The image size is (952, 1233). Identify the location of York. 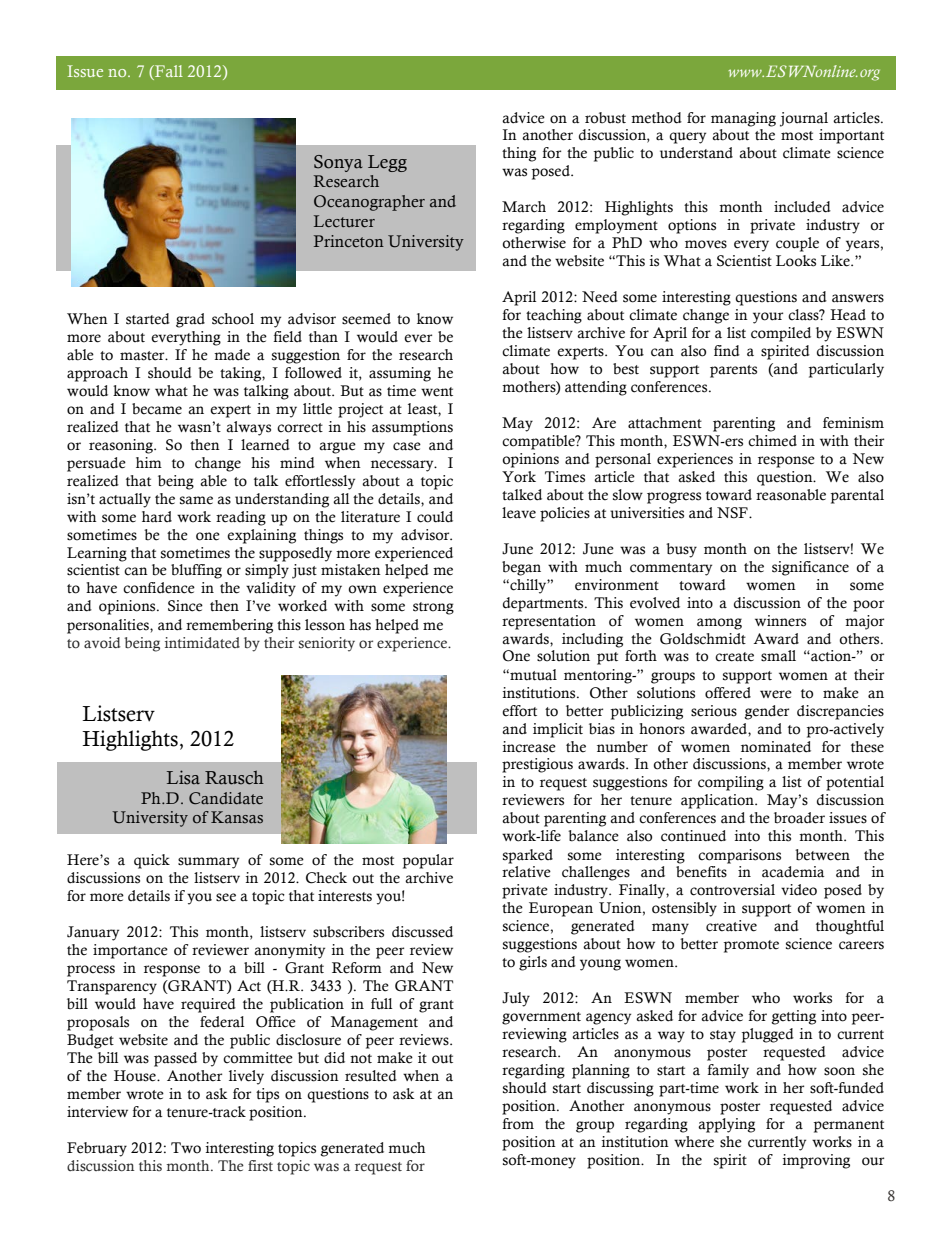
(519, 477).
